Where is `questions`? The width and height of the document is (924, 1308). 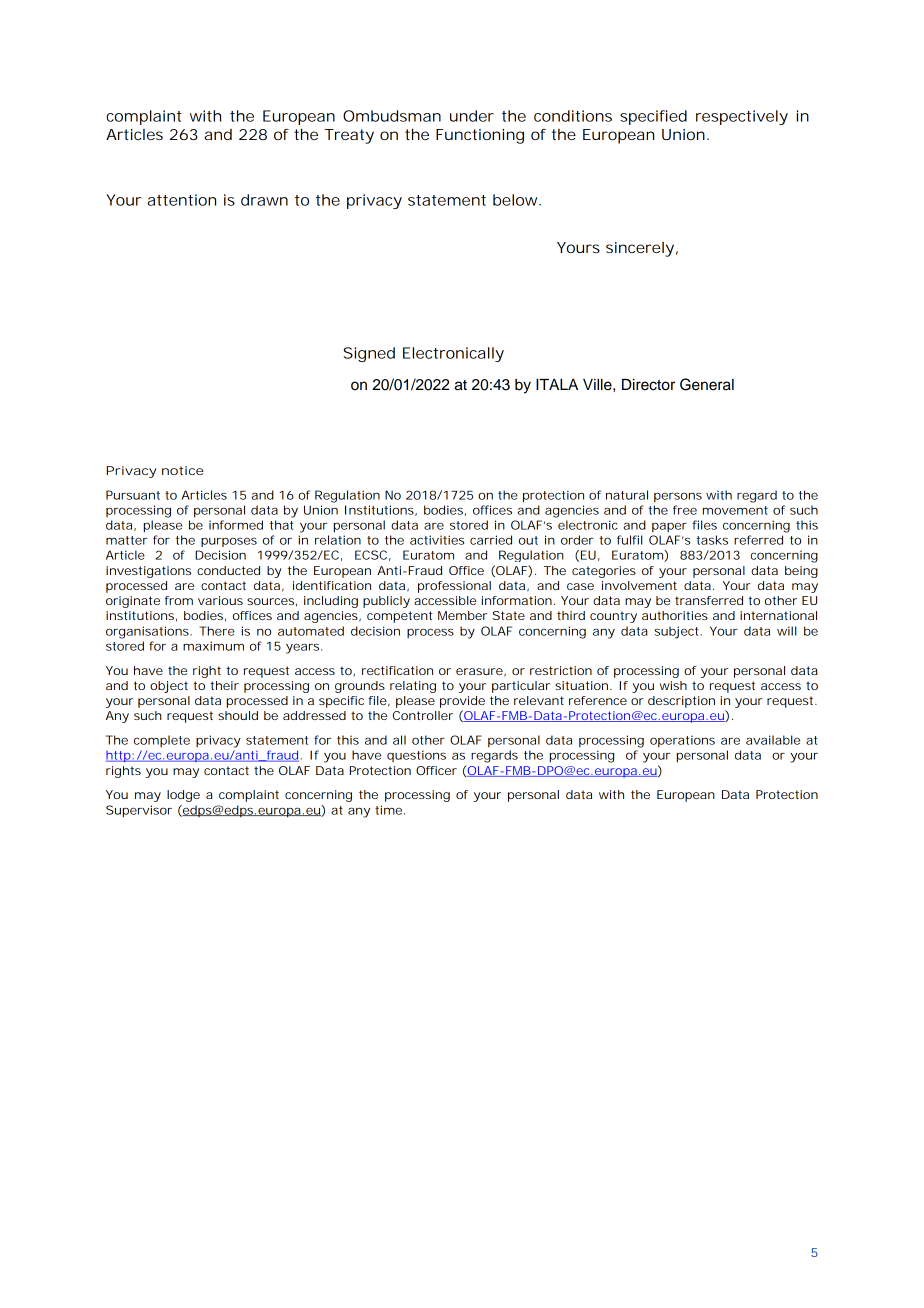
questions is located at coordinates (416, 756).
